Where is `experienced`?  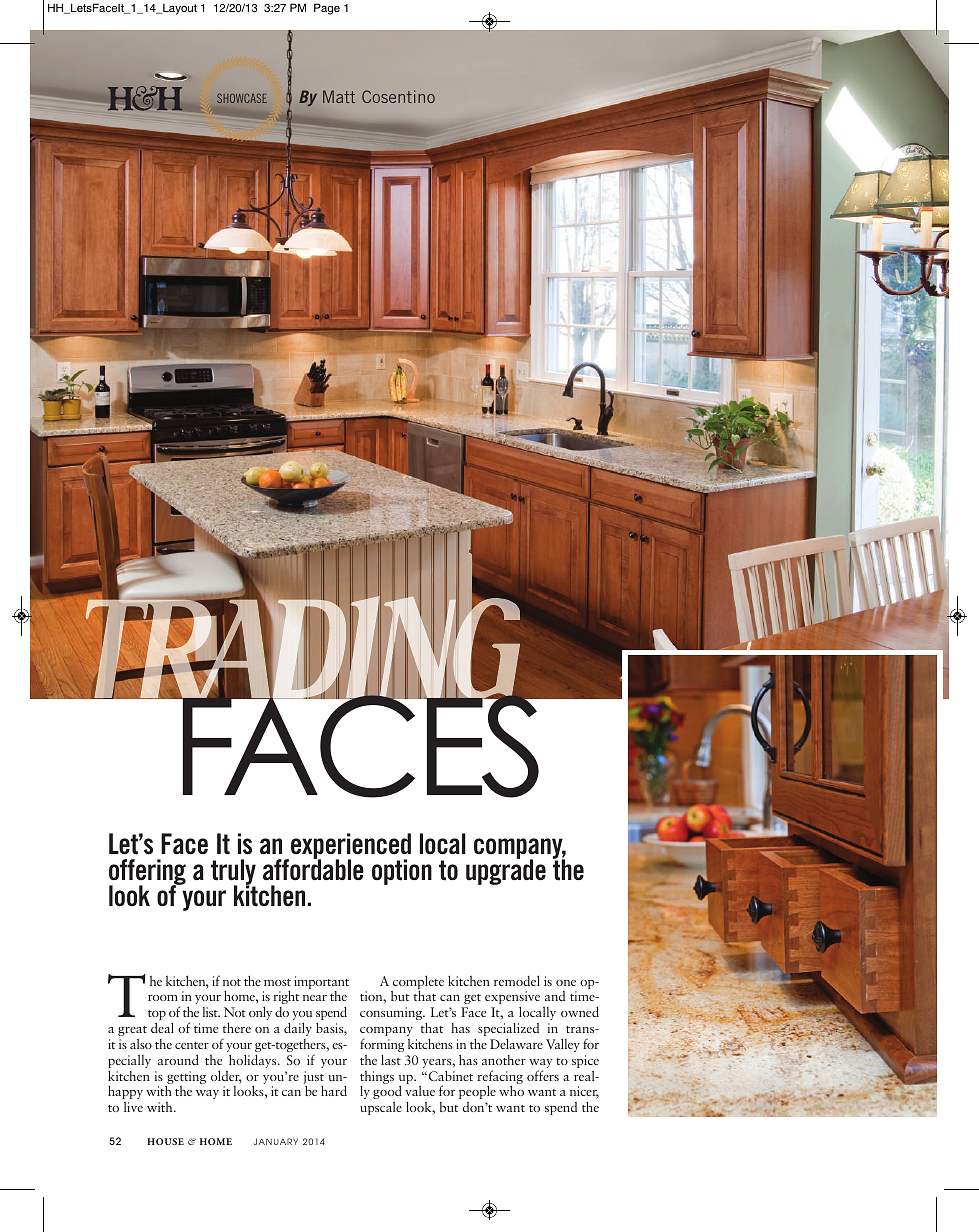
experienced is located at coordinates (351, 847).
